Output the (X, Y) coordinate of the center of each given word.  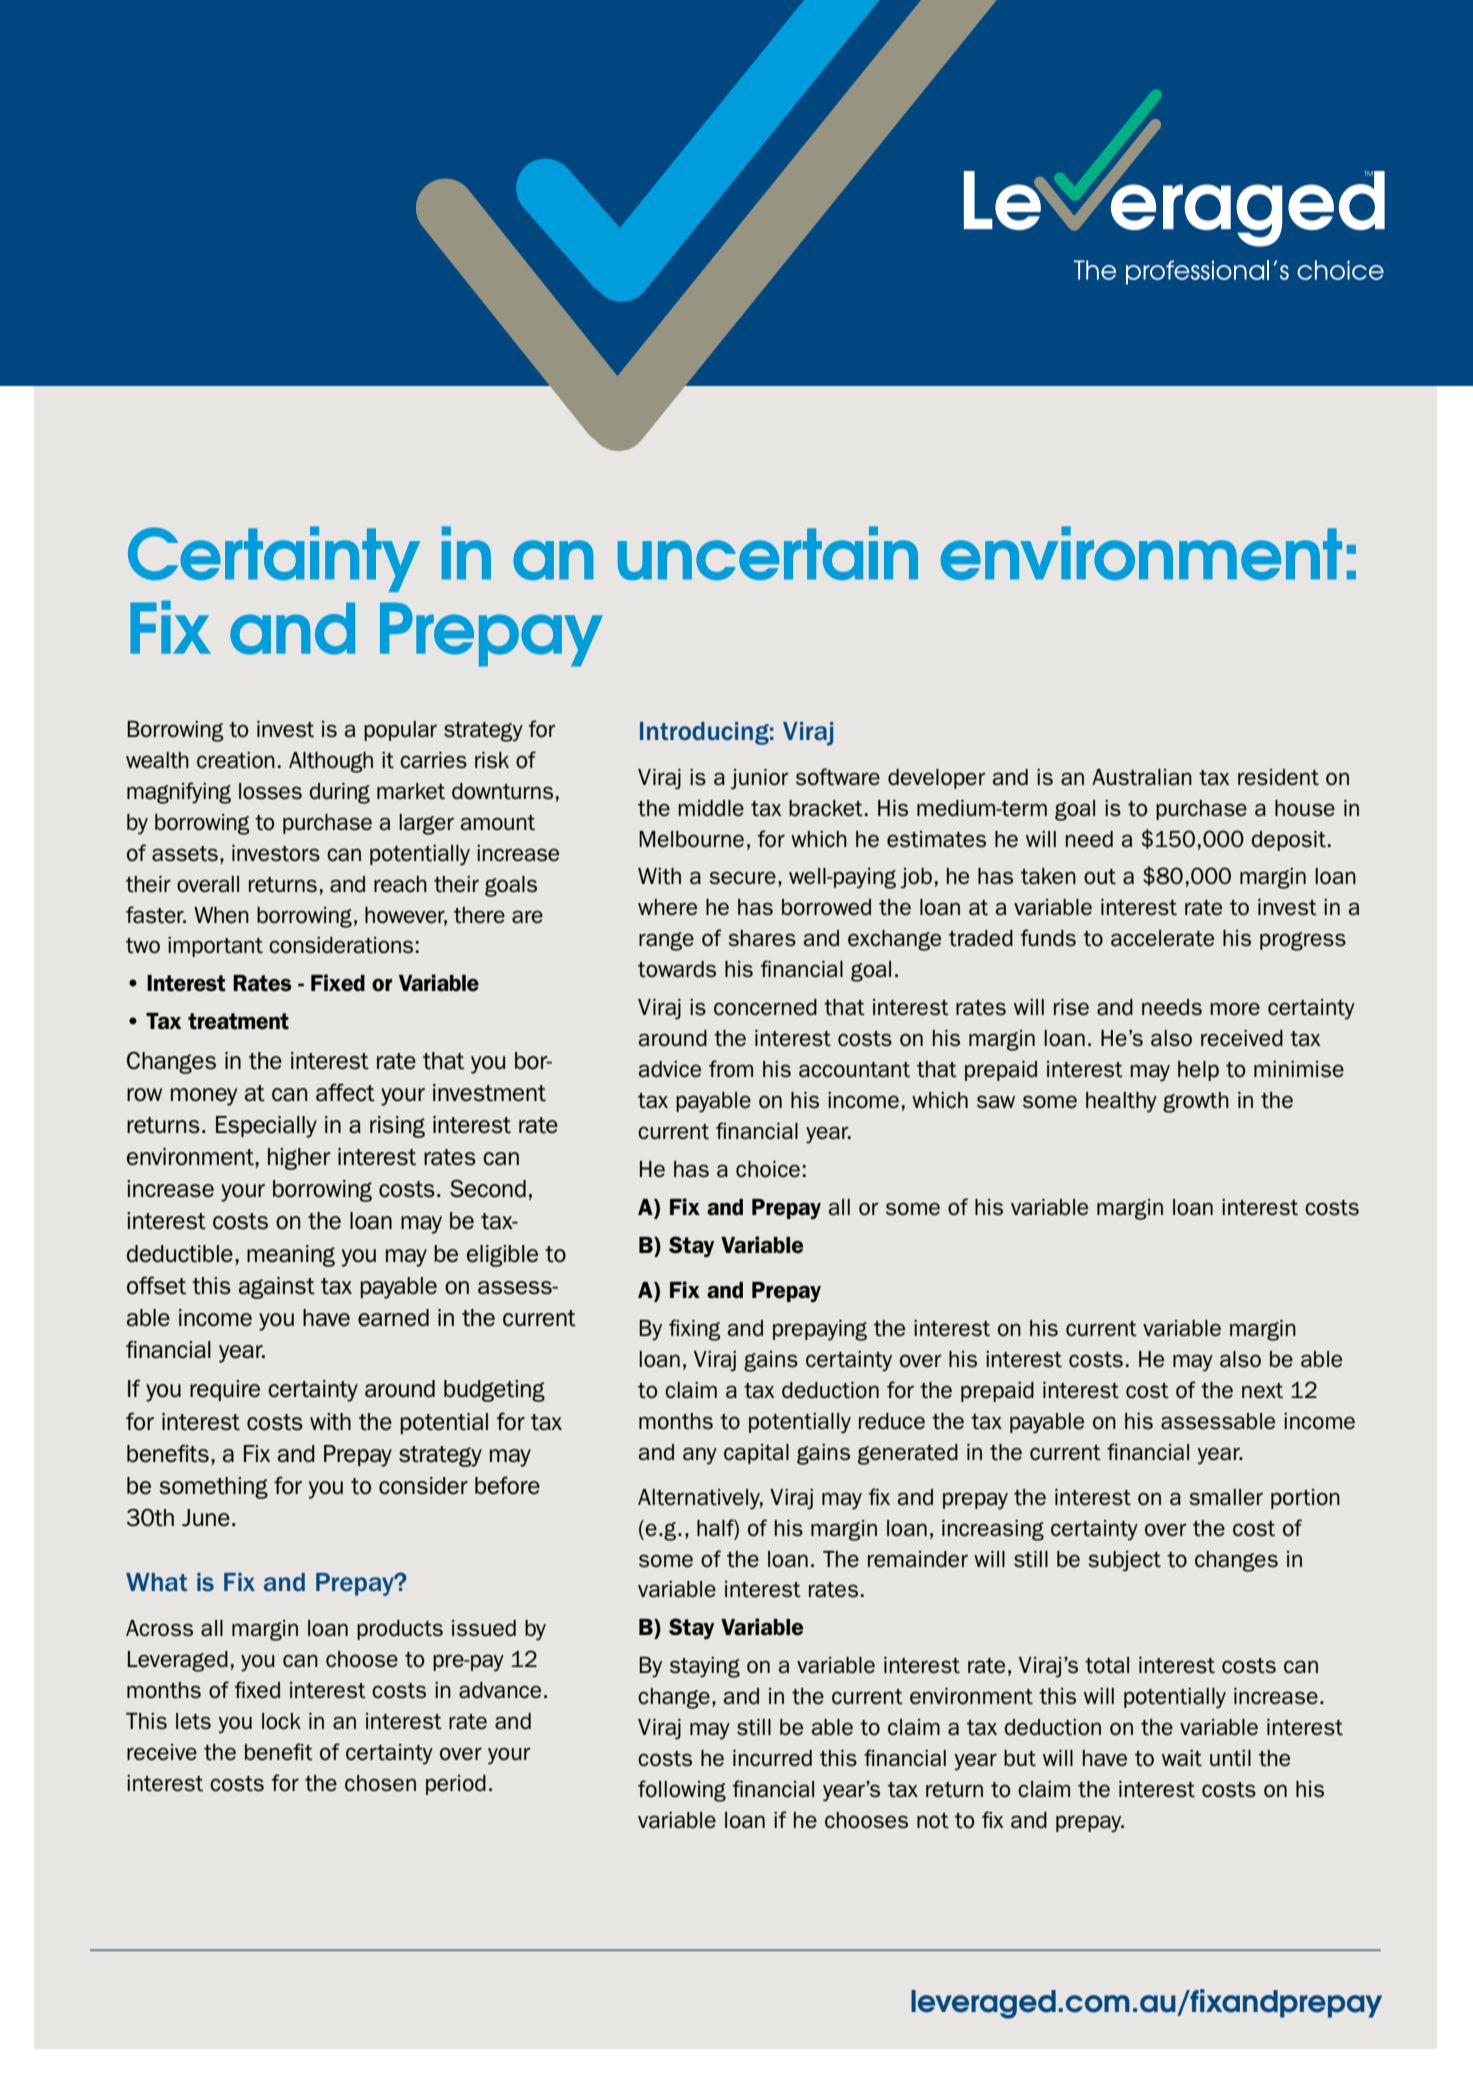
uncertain (768, 553)
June (206, 1518)
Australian (1142, 777)
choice (768, 1169)
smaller (1226, 1497)
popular (400, 731)
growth (1196, 1102)
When (221, 915)
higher (299, 1159)
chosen (380, 1783)
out (1100, 877)
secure (742, 878)
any (700, 1456)
